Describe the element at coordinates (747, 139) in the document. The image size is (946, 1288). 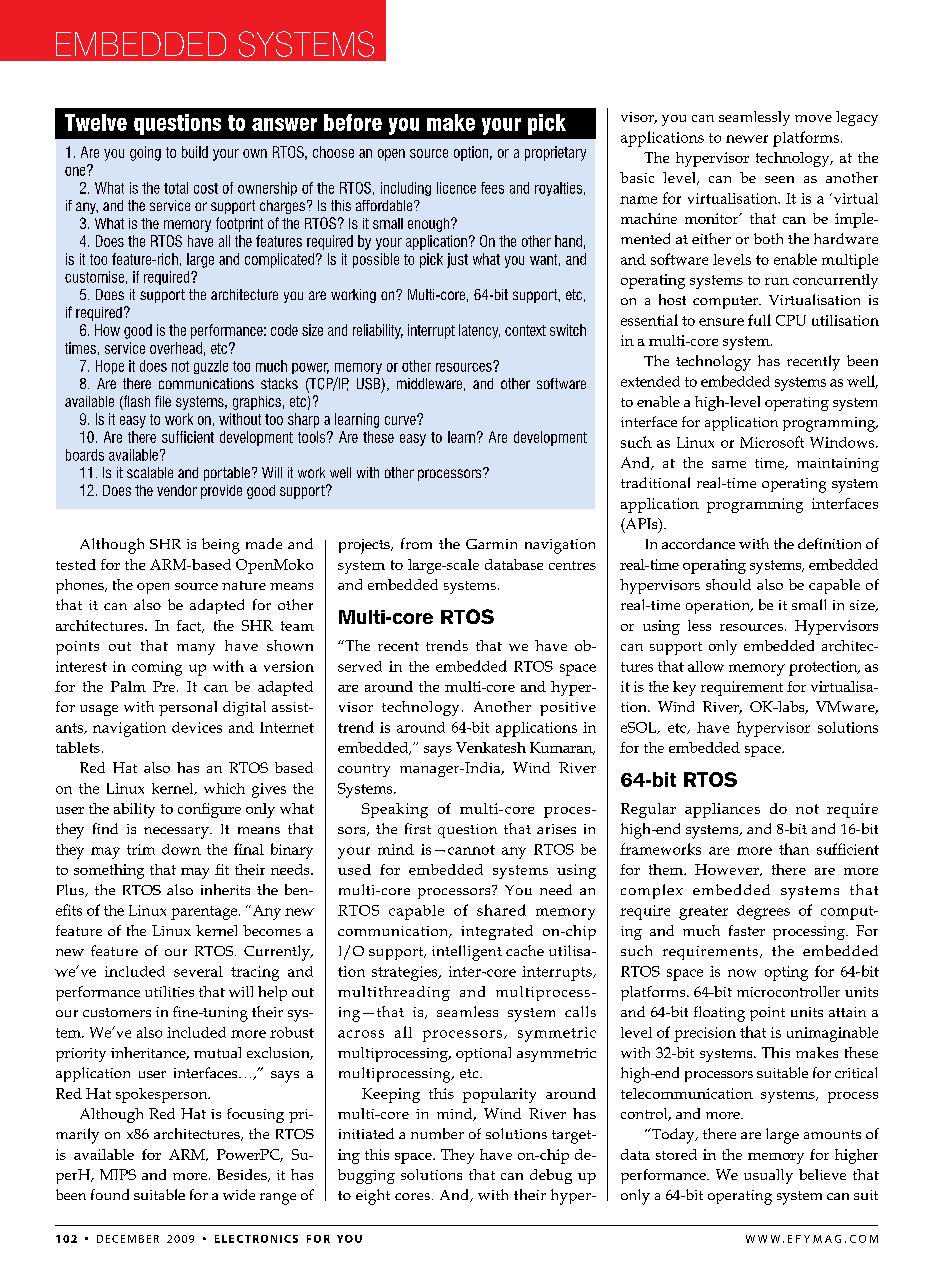
I see `newer` at that location.
